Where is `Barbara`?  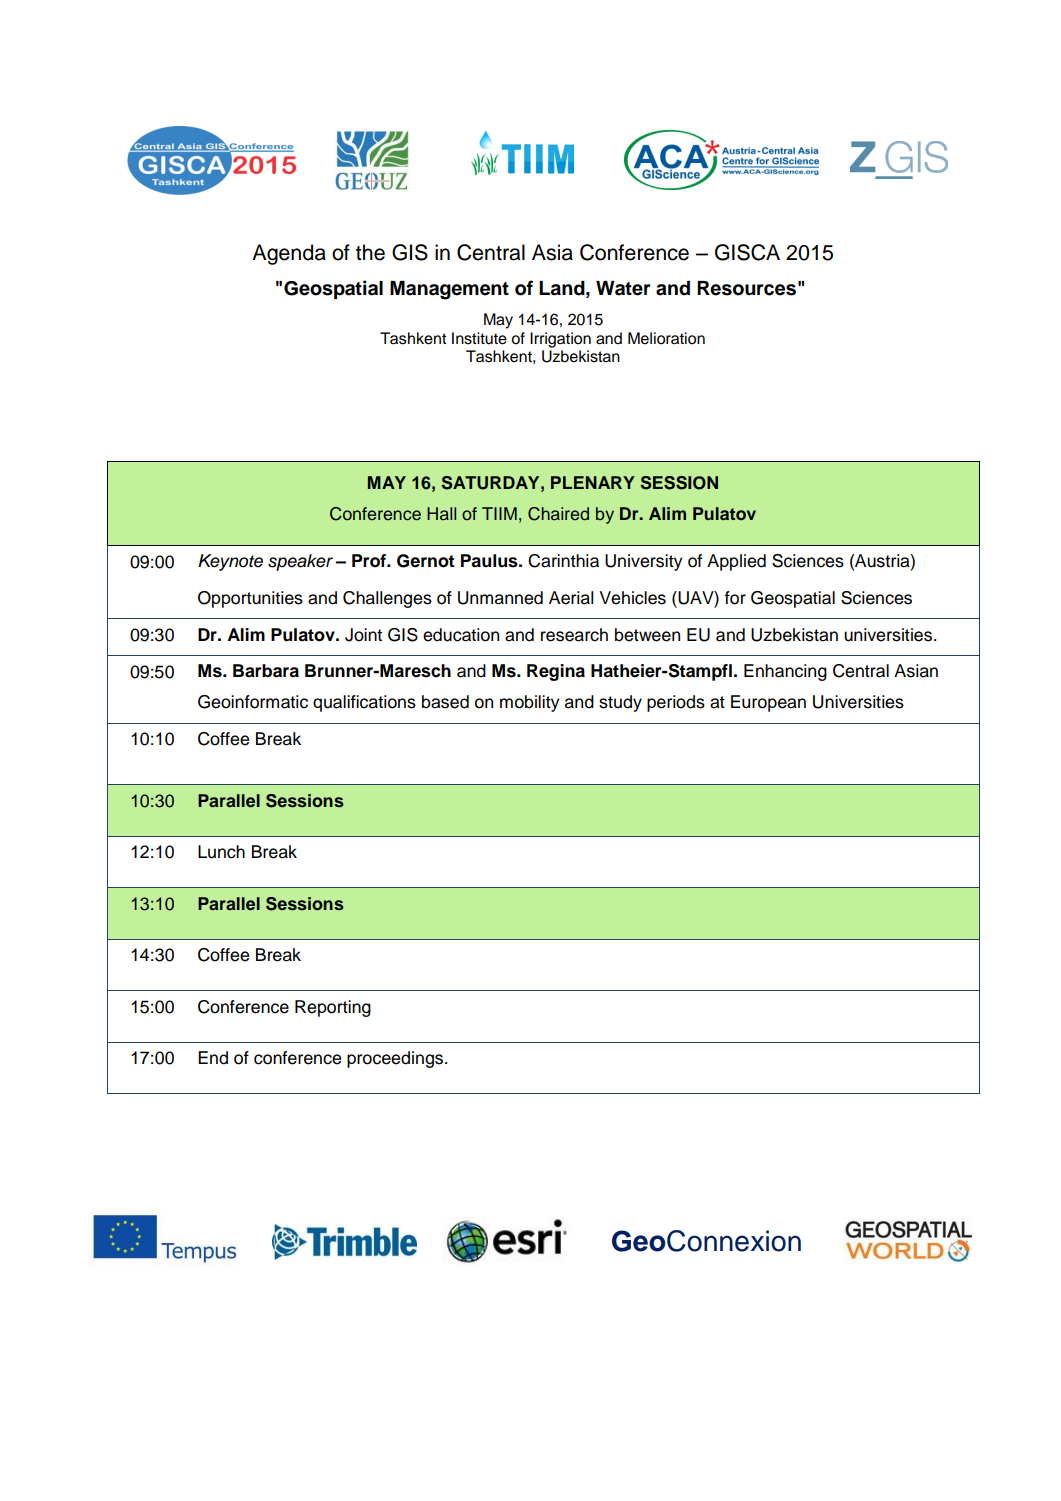 Barbara is located at coordinates (266, 671).
